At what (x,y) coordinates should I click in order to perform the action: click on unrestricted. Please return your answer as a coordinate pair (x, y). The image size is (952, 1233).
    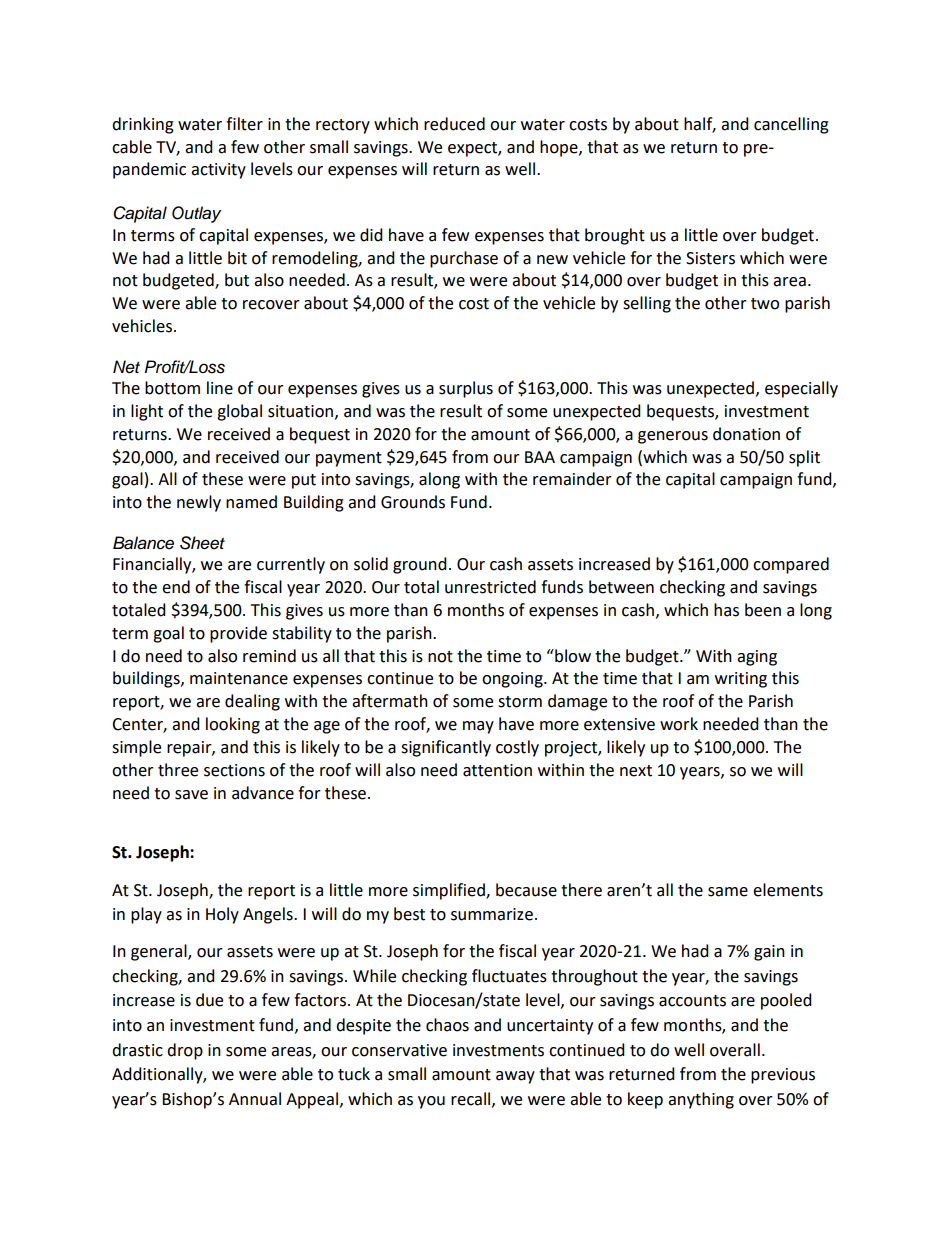
    Looking at the image, I should click on (490, 587).
